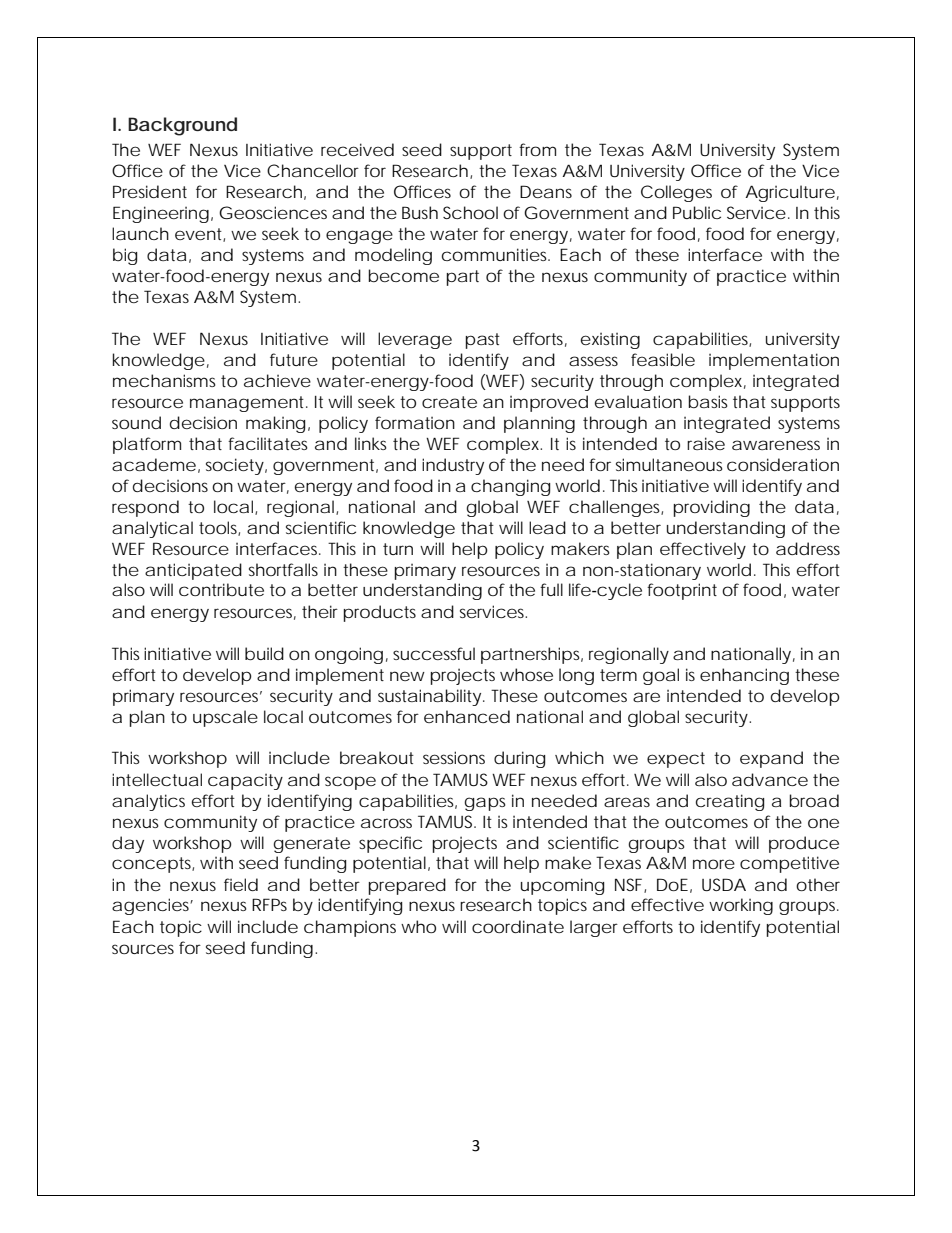 Image resolution: width=952 pixels, height=1233 pixels. What do you see at coordinates (537, 149) in the screenshot?
I see `from` at bounding box center [537, 149].
